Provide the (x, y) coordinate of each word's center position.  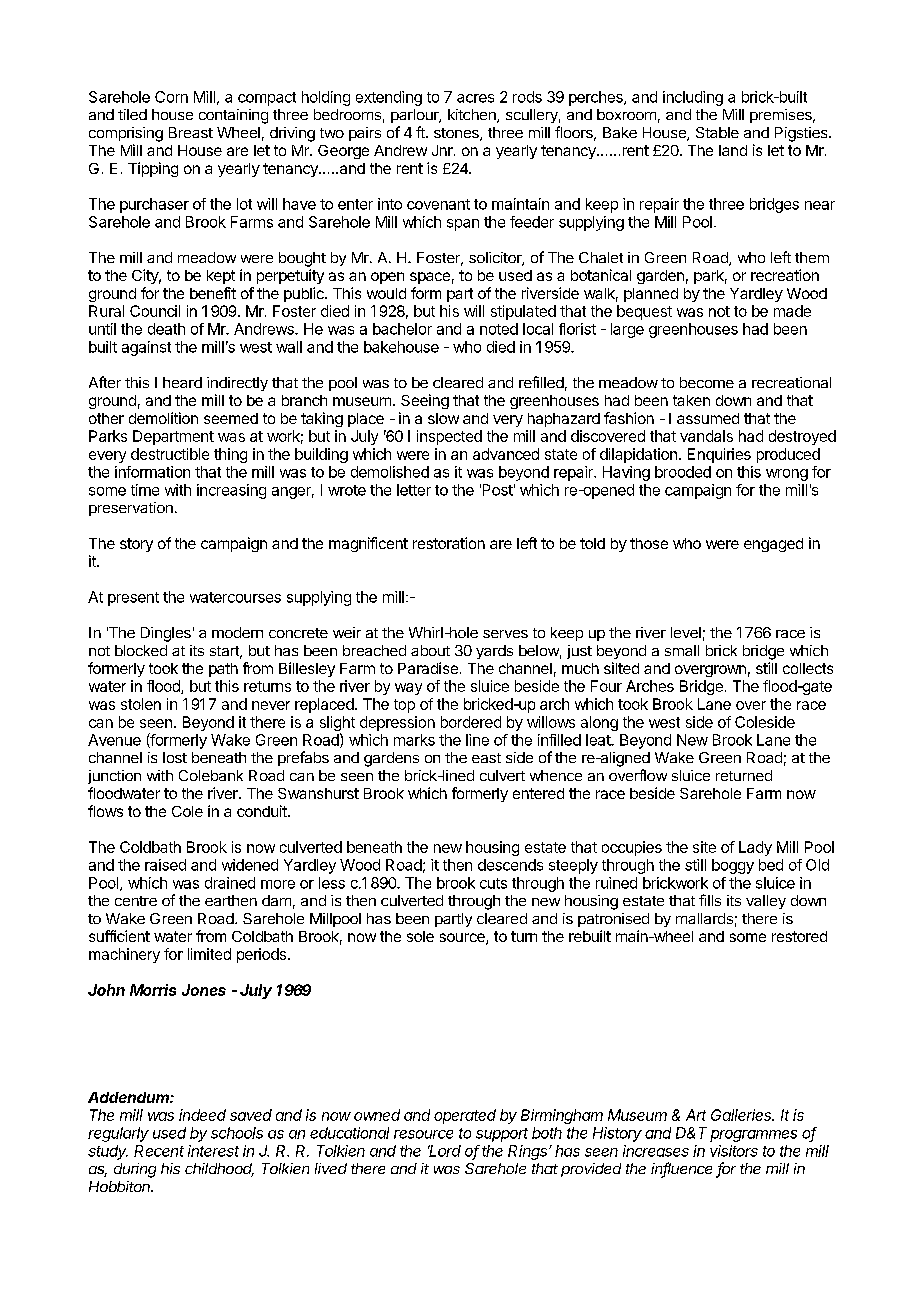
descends (510, 865)
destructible (170, 454)
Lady (755, 848)
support (502, 1135)
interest (213, 1151)
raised (165, 865)
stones (457, 134)
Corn (171, 97)
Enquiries (719, 455)
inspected (449, 437)
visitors (734, 1151)
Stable (717, 132)
